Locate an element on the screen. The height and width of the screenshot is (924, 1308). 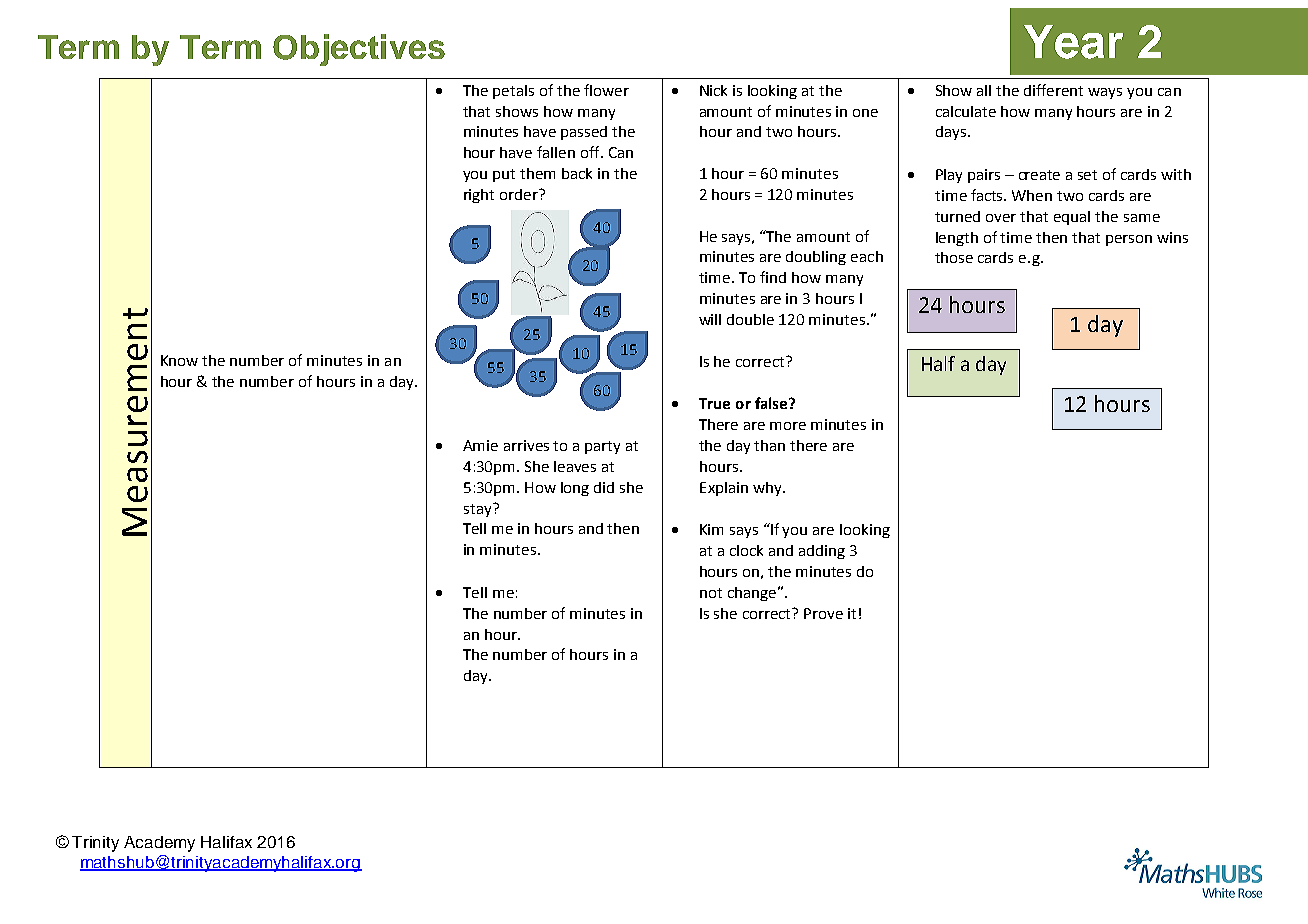
will is located at coordinates (710, 319).
